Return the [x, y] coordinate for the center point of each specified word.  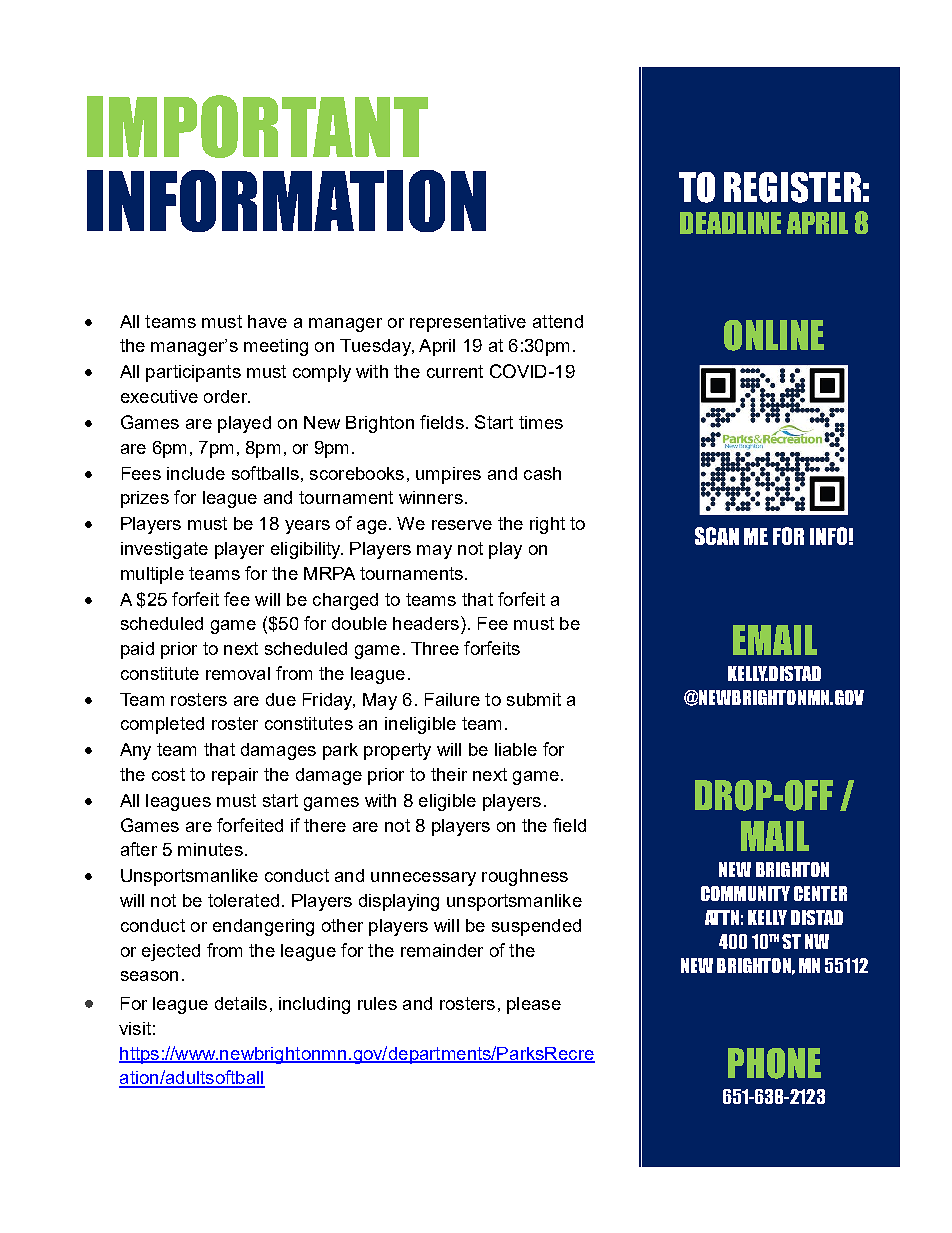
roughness [525, 877]
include [196, 473]
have [267, 321]
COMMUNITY [745, 893]
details [241, 1003]
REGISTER [792, 187]
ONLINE [774, 335]
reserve [462, 525]
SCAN [717, 536]
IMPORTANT [257, 126]
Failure [452, 699]
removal [238, 673]
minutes [210, 849]
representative [468, 323]
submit [534, 699]
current [455, 371]
